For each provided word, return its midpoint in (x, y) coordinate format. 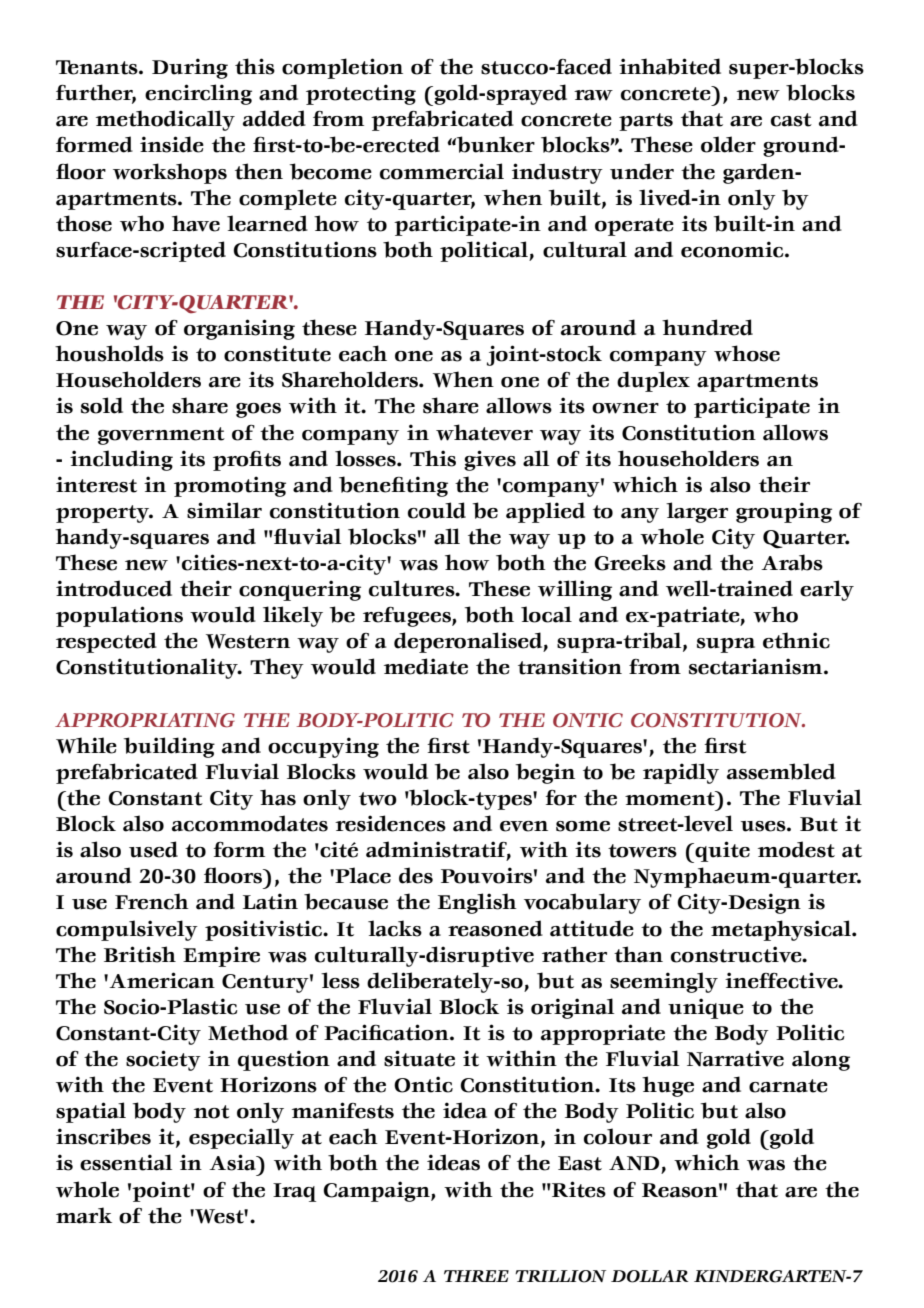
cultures (413, 588)
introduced (114, 588)
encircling (198, 94)
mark (84, 1215)
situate (419, 1058)
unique (706, 1008)
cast (791, 120)
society (163, 1060)
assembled (781, 771)
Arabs (792, 562)
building (169, 747)
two (378, 799)
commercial (442, 171)
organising (239, 329)
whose (747, 353)
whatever (484, 432)
